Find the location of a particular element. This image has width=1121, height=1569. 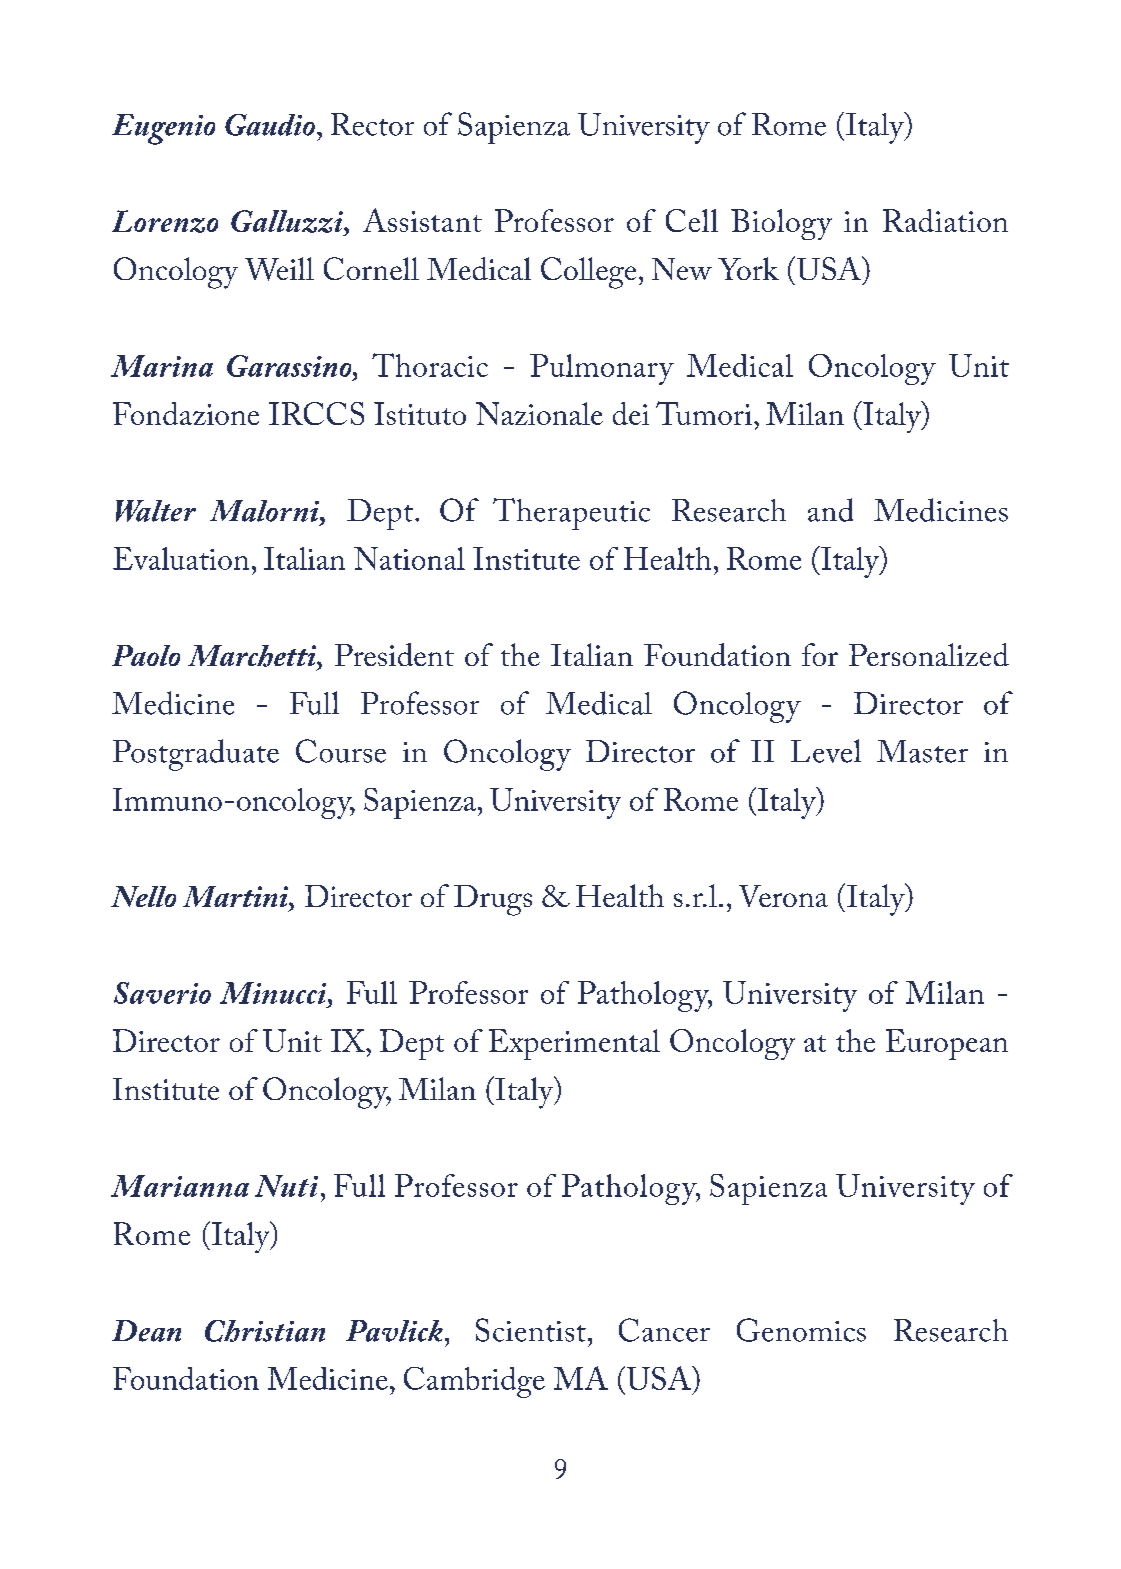

Walter is located at coordinates (156, 511).
